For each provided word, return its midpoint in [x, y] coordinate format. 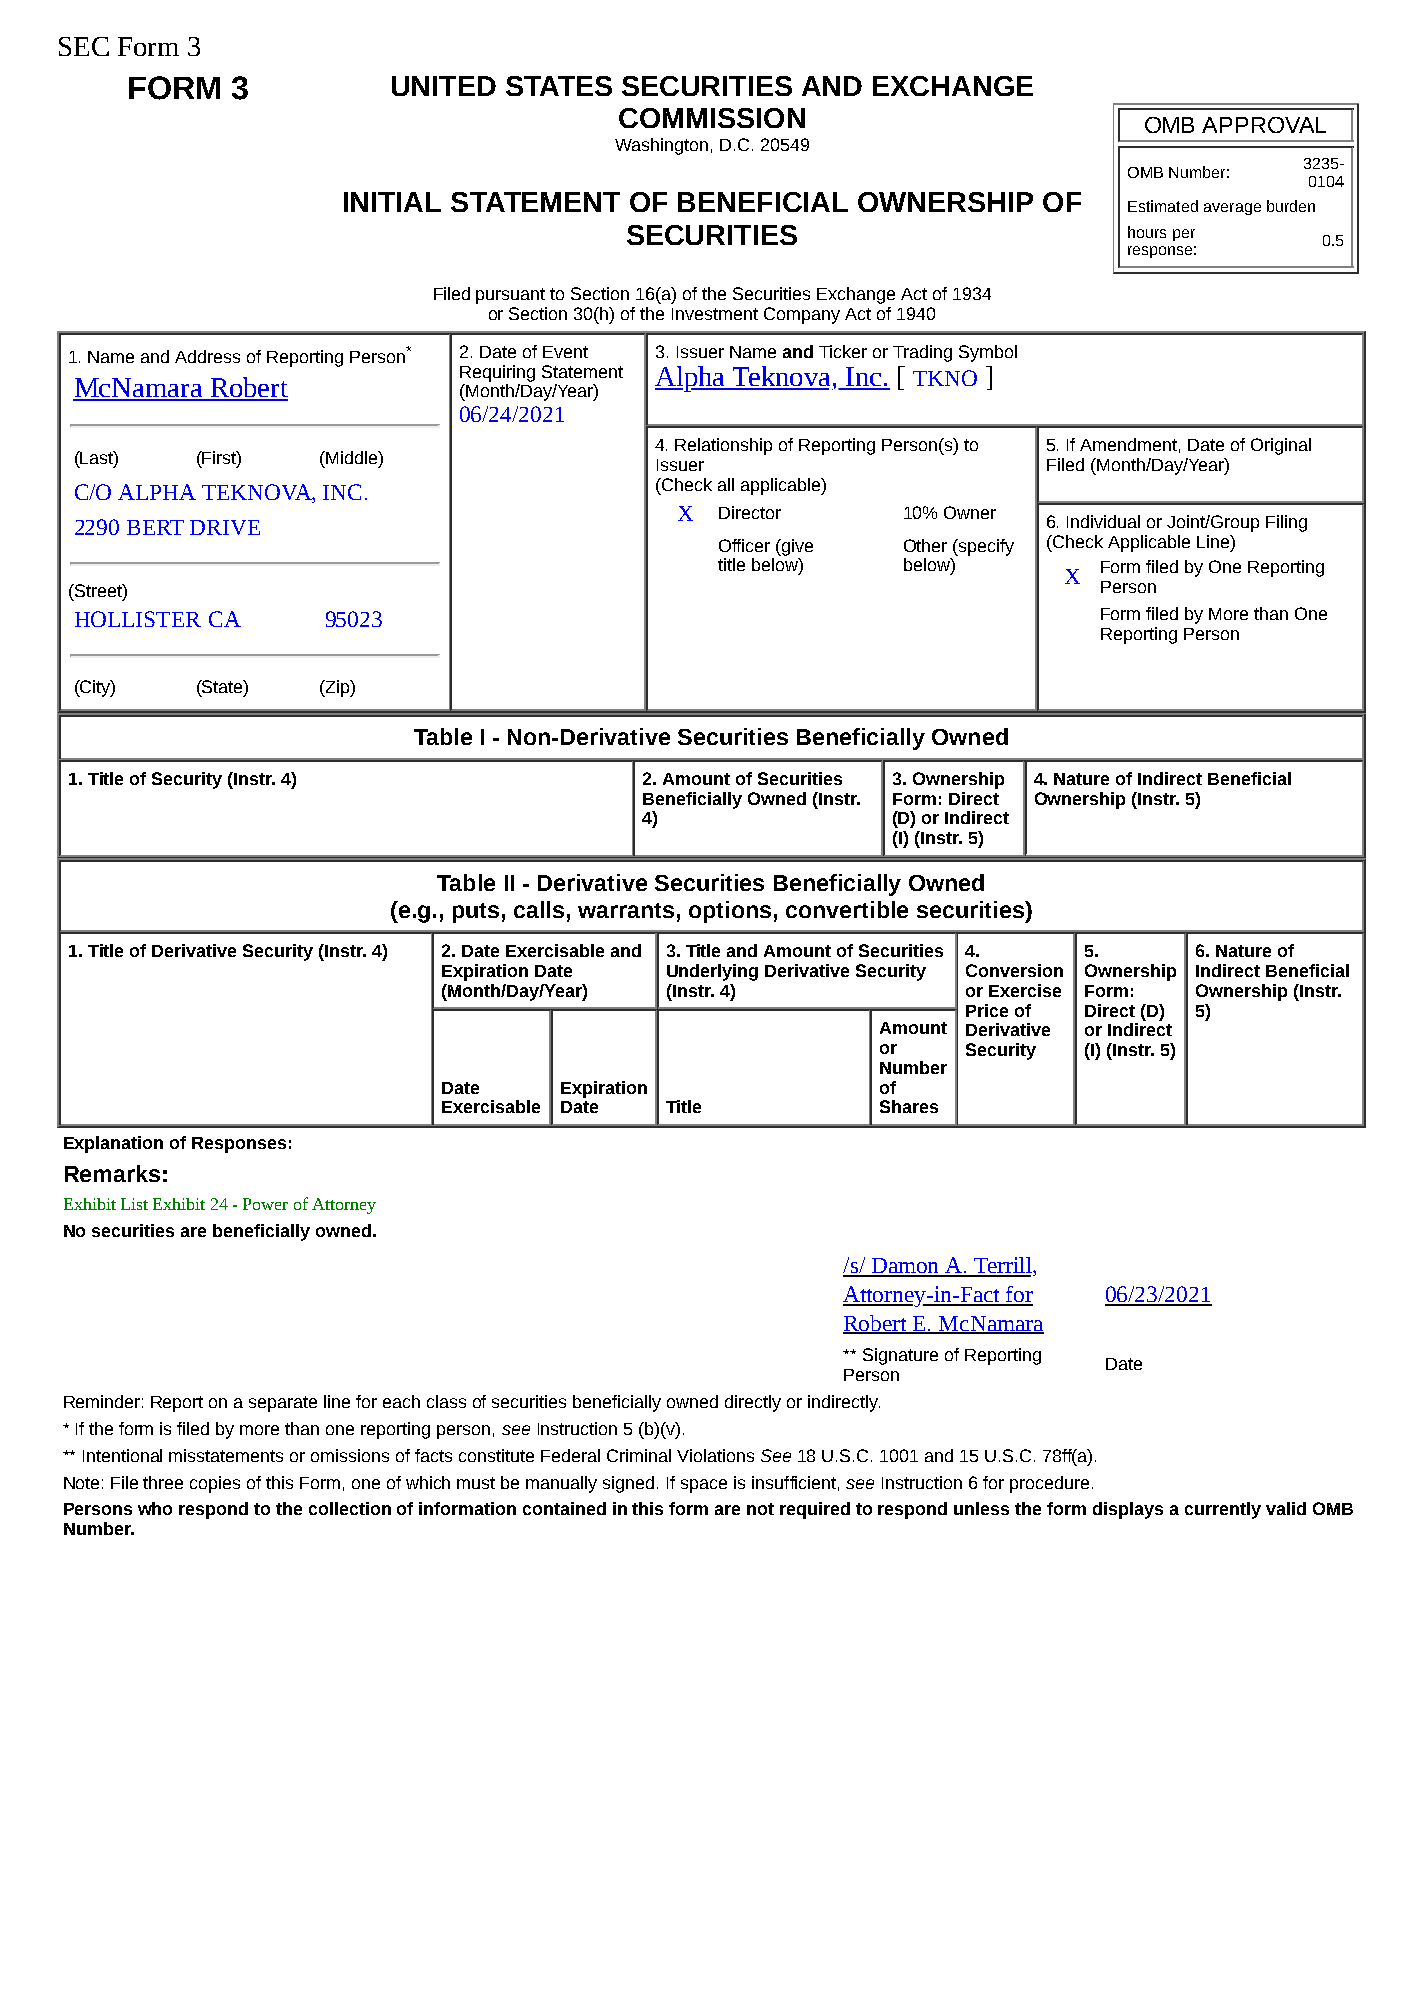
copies [215, 1484]
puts [476, 913]
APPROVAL [1264, 125]
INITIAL [392, 202]
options [730, 912]
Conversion [1014, 970]
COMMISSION [712, 118]
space [704, 1486]
